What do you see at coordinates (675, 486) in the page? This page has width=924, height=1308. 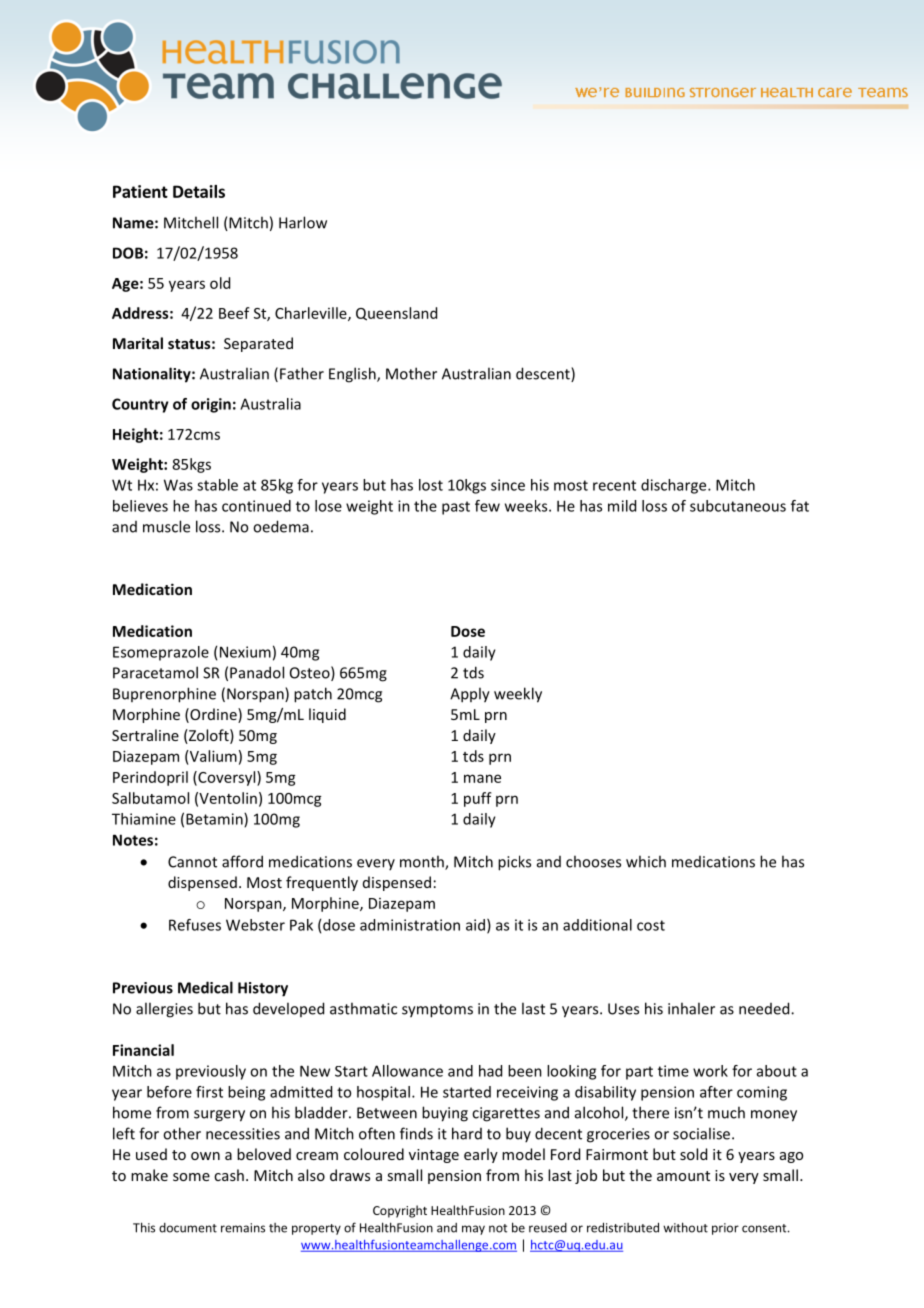 I see `discharge` at bounding box center [675, 486].
